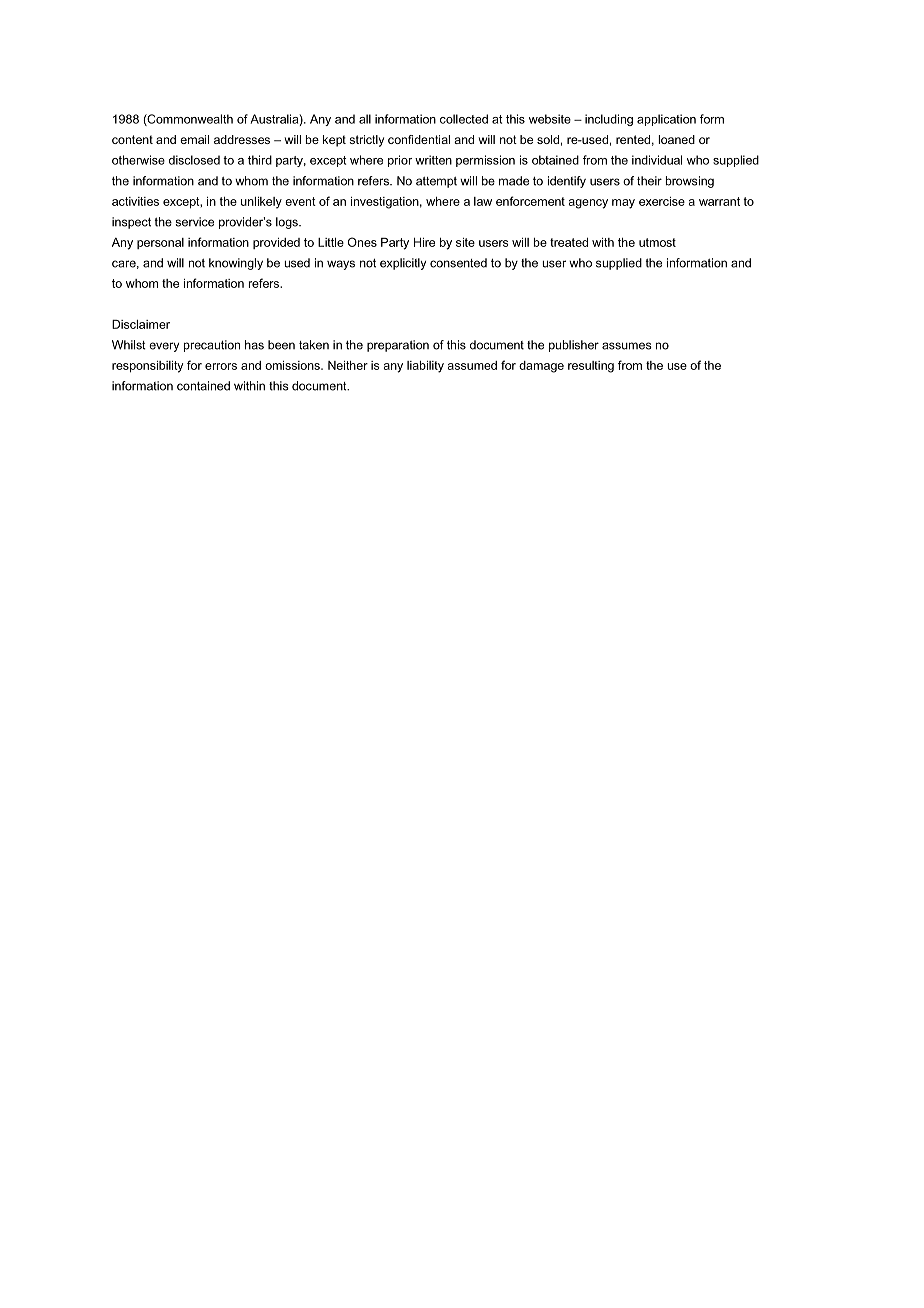  Describe the element at coordinates (203, 386) in the screenshot. I see `contained` at that location.
